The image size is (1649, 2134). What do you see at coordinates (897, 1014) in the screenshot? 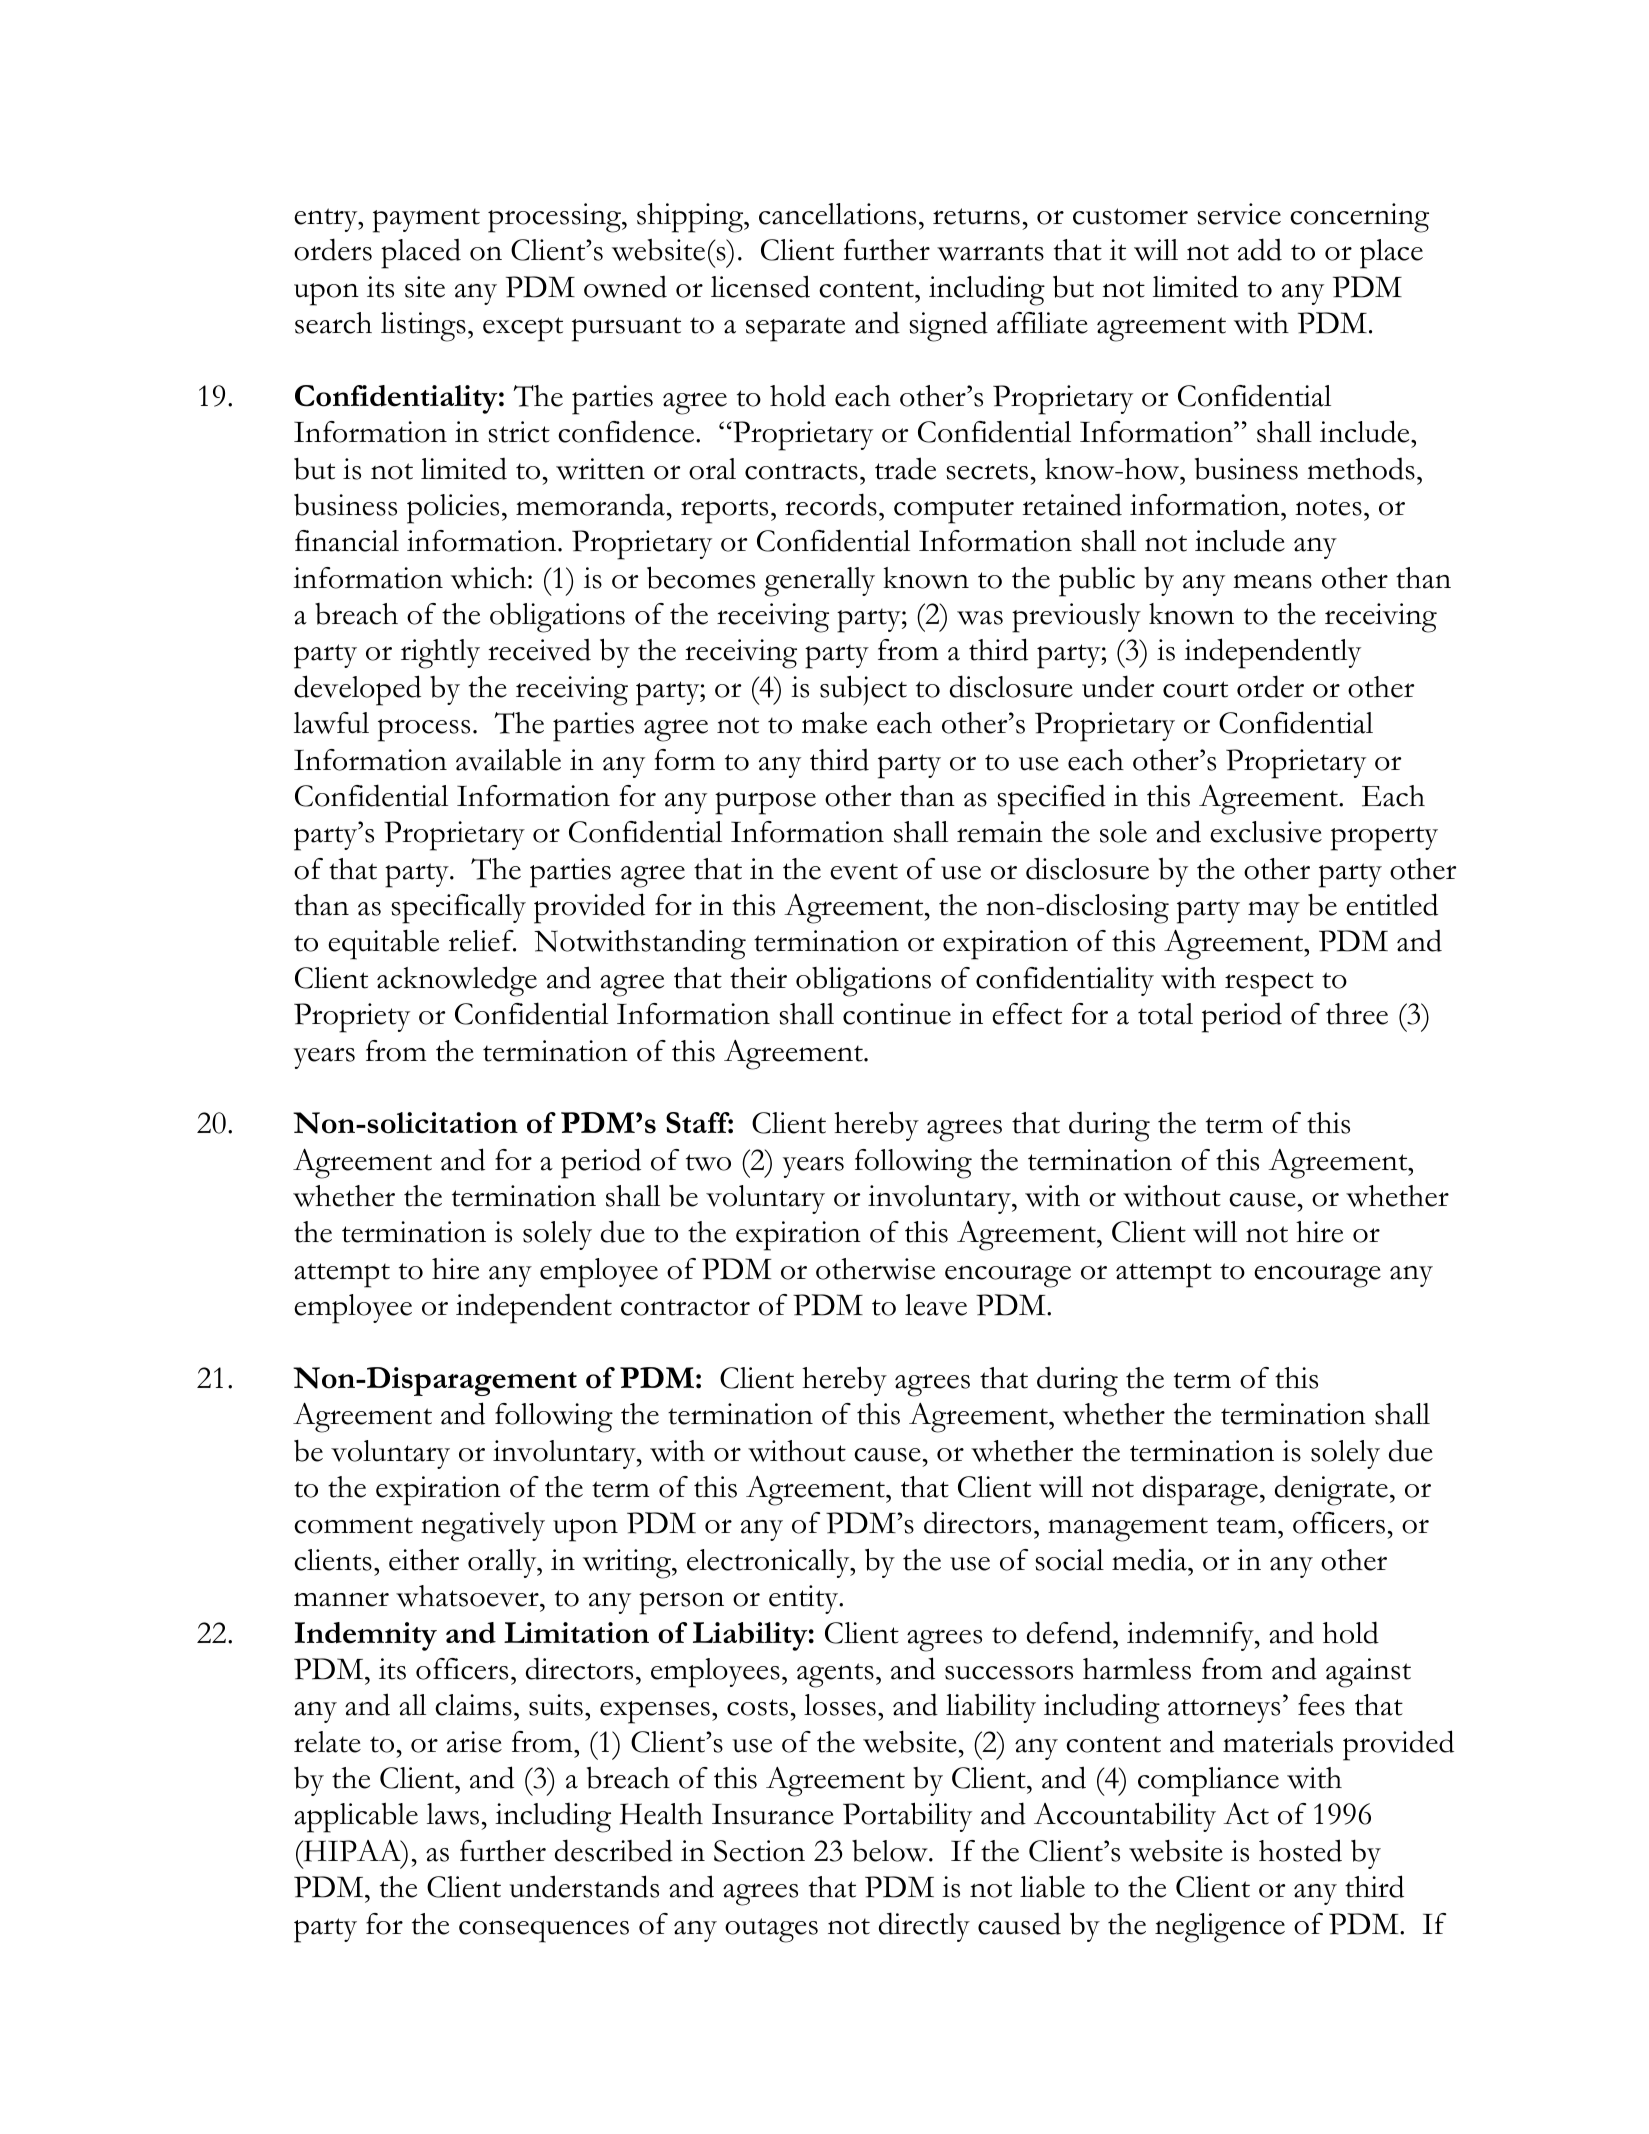
I see `continue` at bounding box center [897, 1014].
